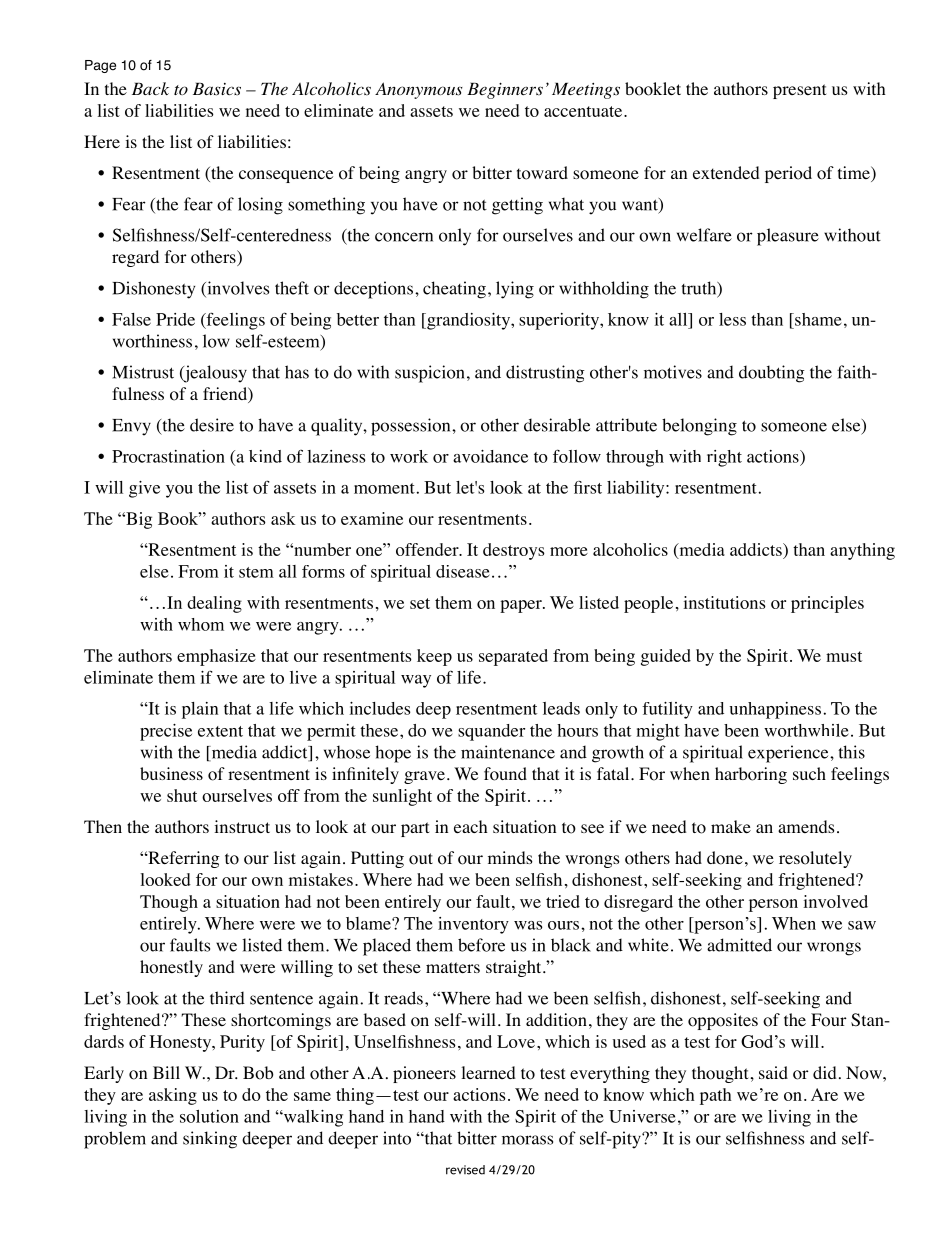  I want to click on unhappiness, so click(775, 710).
